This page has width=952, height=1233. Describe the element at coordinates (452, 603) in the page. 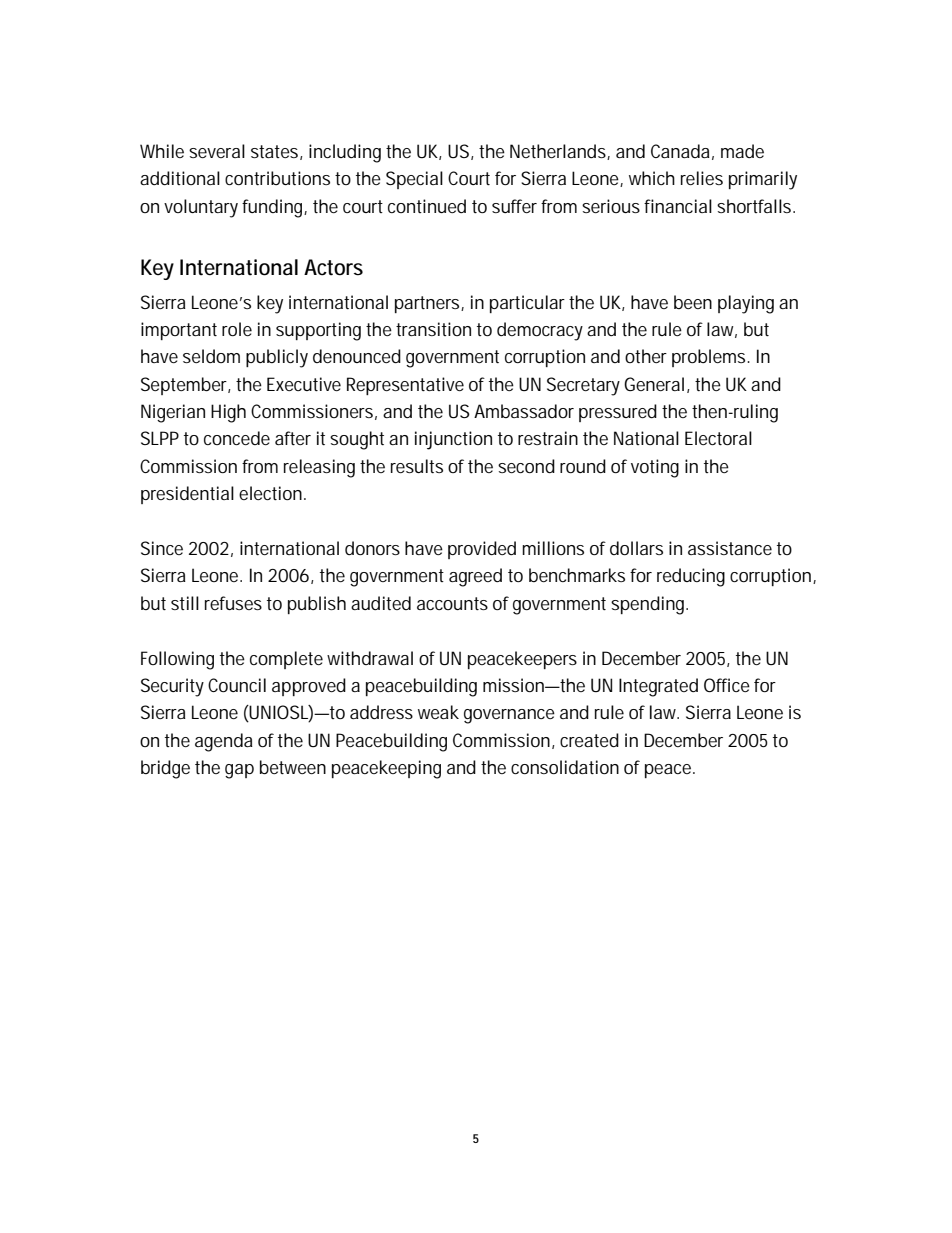

I see `accounts` at that location.
